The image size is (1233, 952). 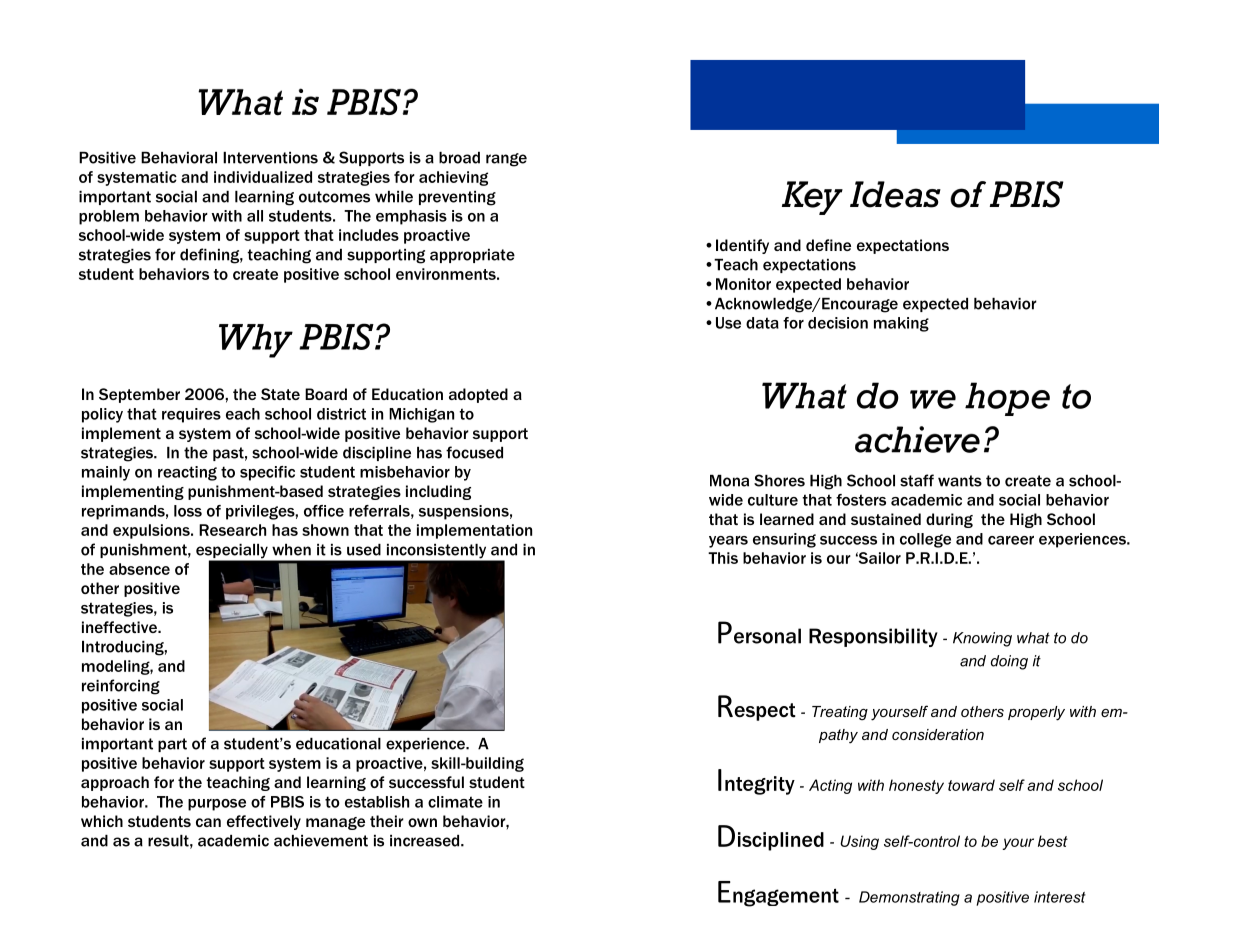 What do you see at coordinates (426, 841) in the image?
I see `increased` at bounding box center [426, 841].
